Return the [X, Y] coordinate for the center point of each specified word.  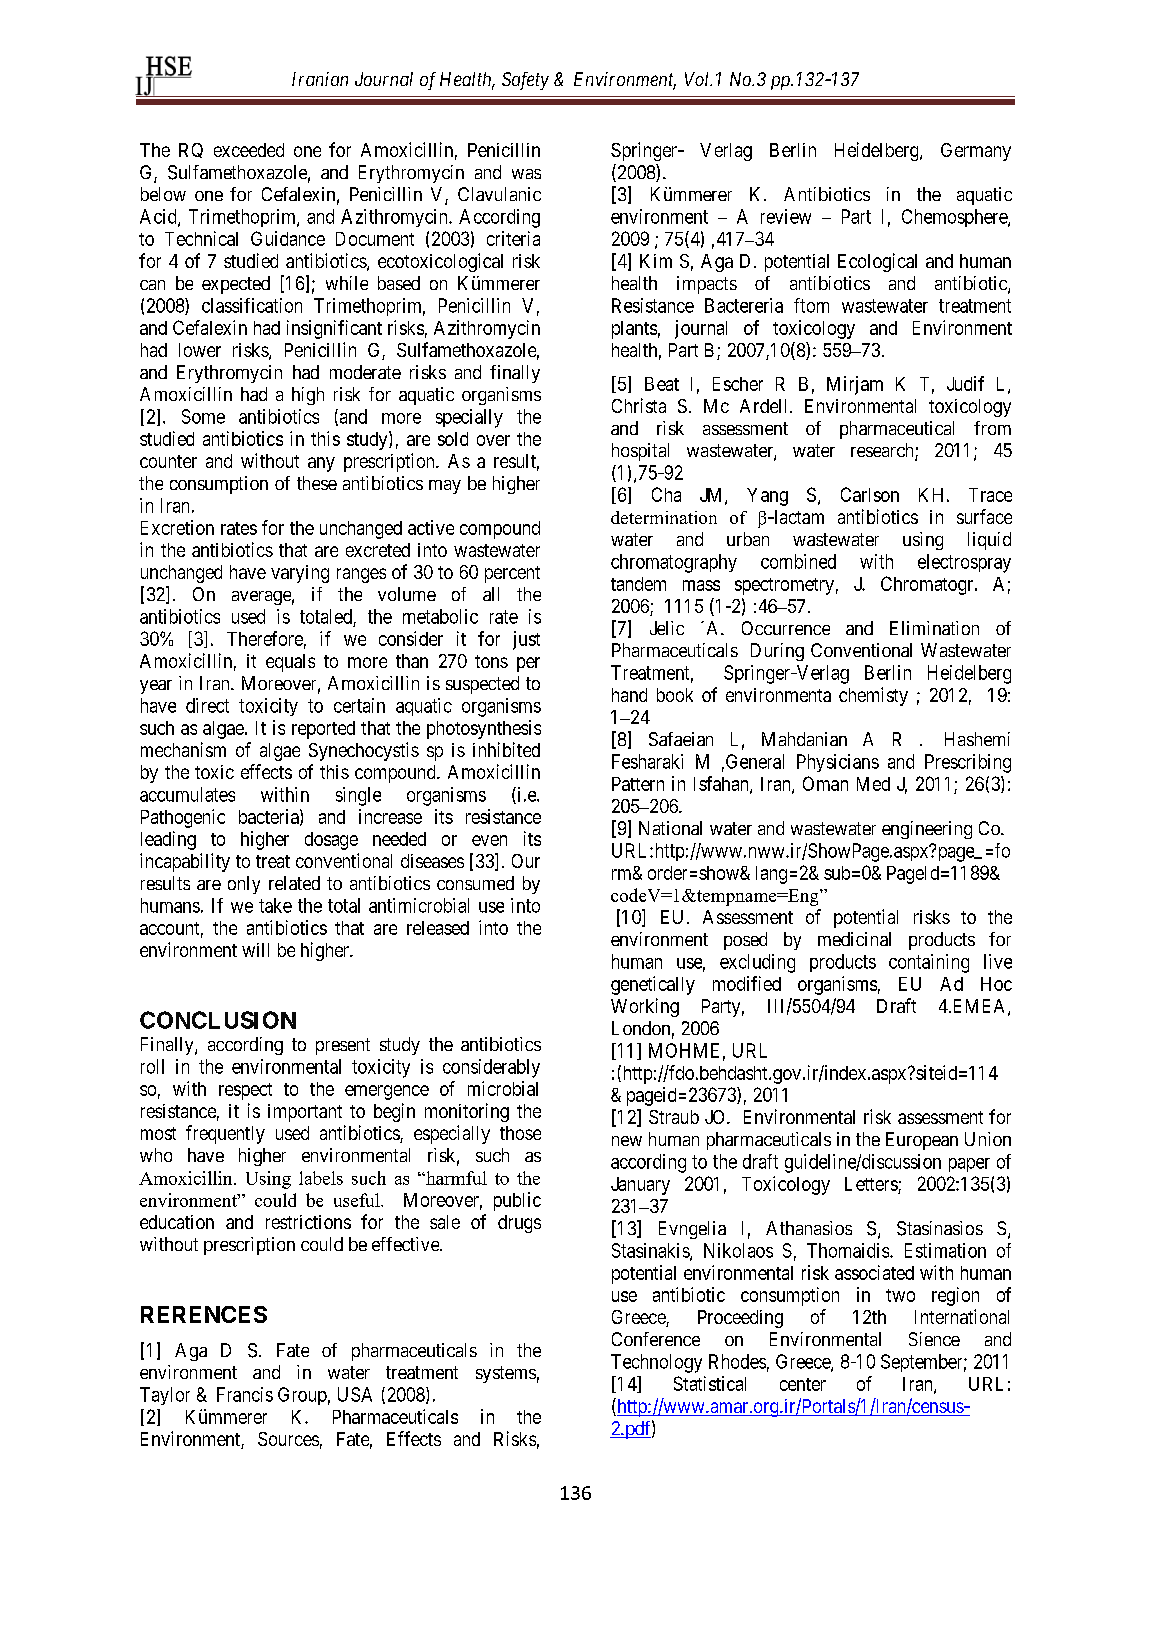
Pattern [638, 784]
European [922, 1141]
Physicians [838, 763]
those [520, 1133]
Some [203, 416]
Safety [525, 81]
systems [506, 1374]
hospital [640, 452]
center [803, 1384]
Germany [976, 152]
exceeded [249, 150]
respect [245, 1091]
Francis [245, 1394]
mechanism [183, 749]
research [883, 451]
